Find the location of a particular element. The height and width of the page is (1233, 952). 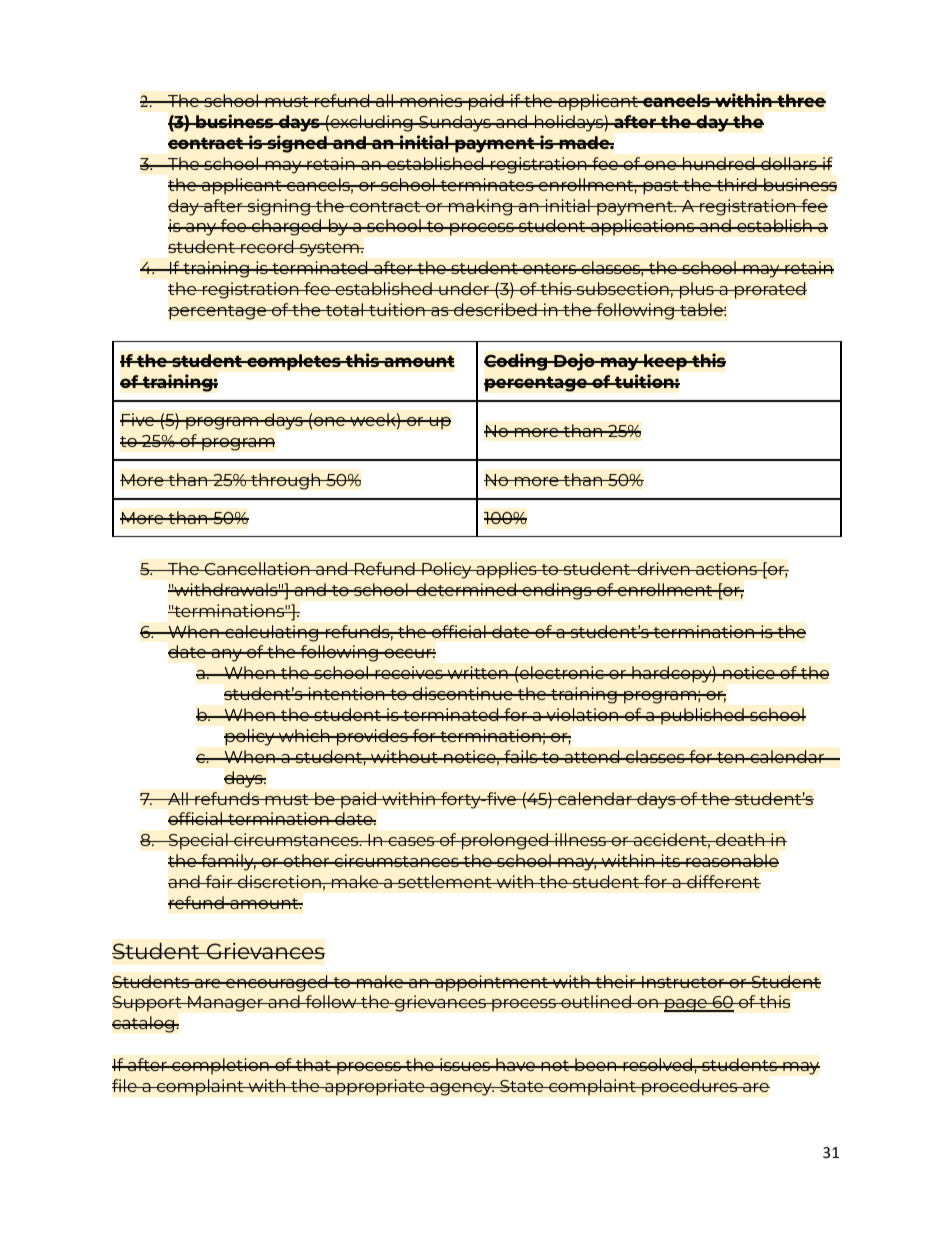

signed is located at coordinates (297, 144).
